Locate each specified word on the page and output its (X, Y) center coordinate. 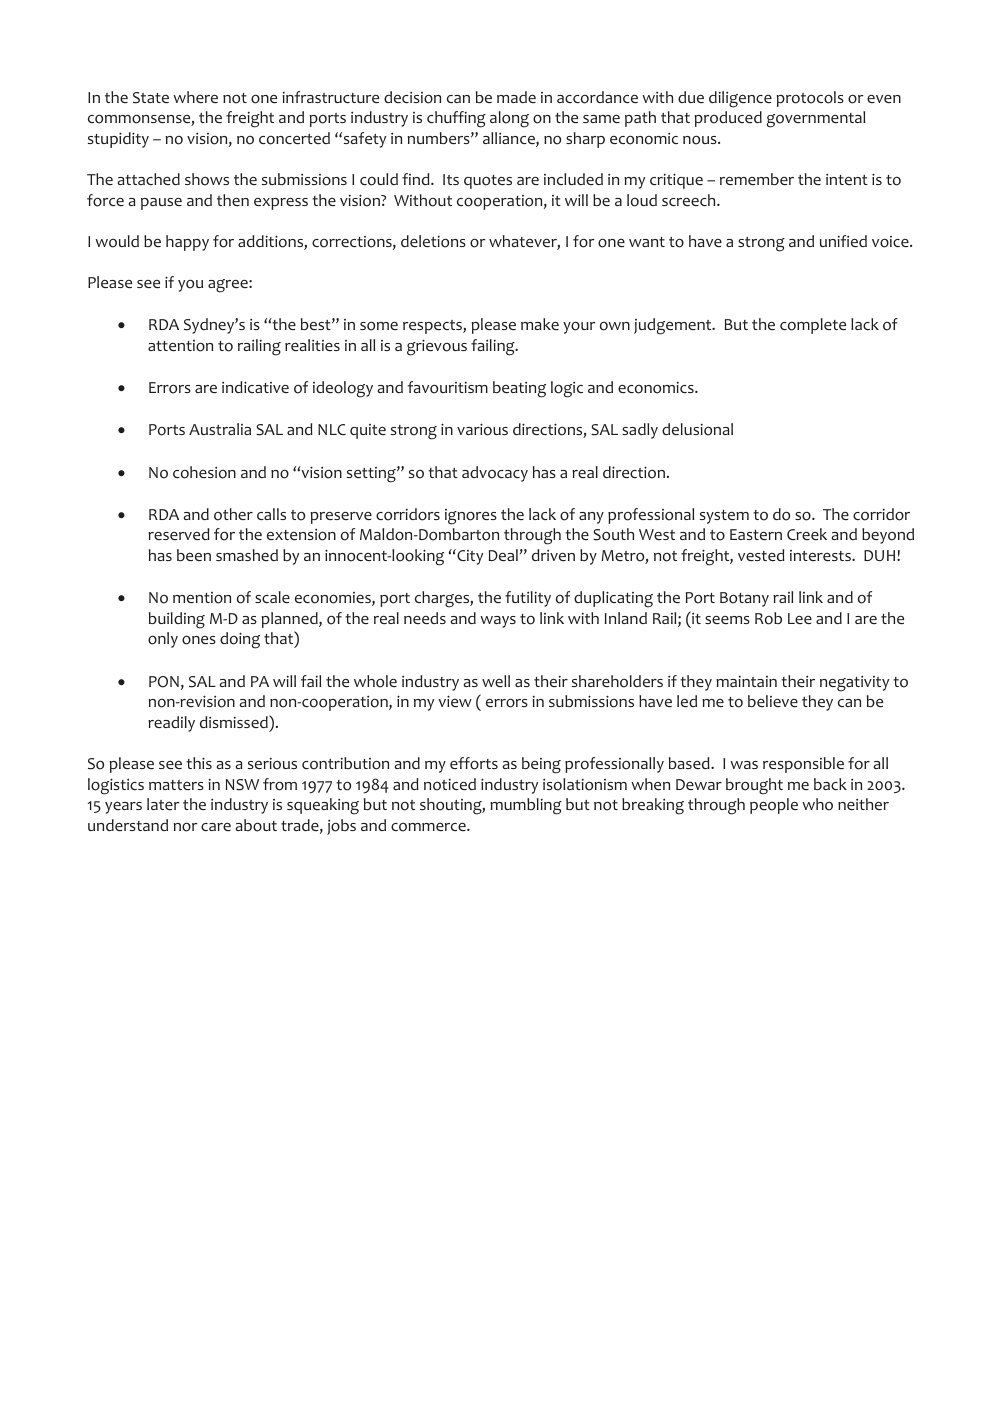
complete (813, 326)
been (194, 555)
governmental (816, 119)
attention (180, 346)
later (163, 804)
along (509, 119)
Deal (503, 555)
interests (821, 555)
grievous (437, 347)
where (195, 97)
